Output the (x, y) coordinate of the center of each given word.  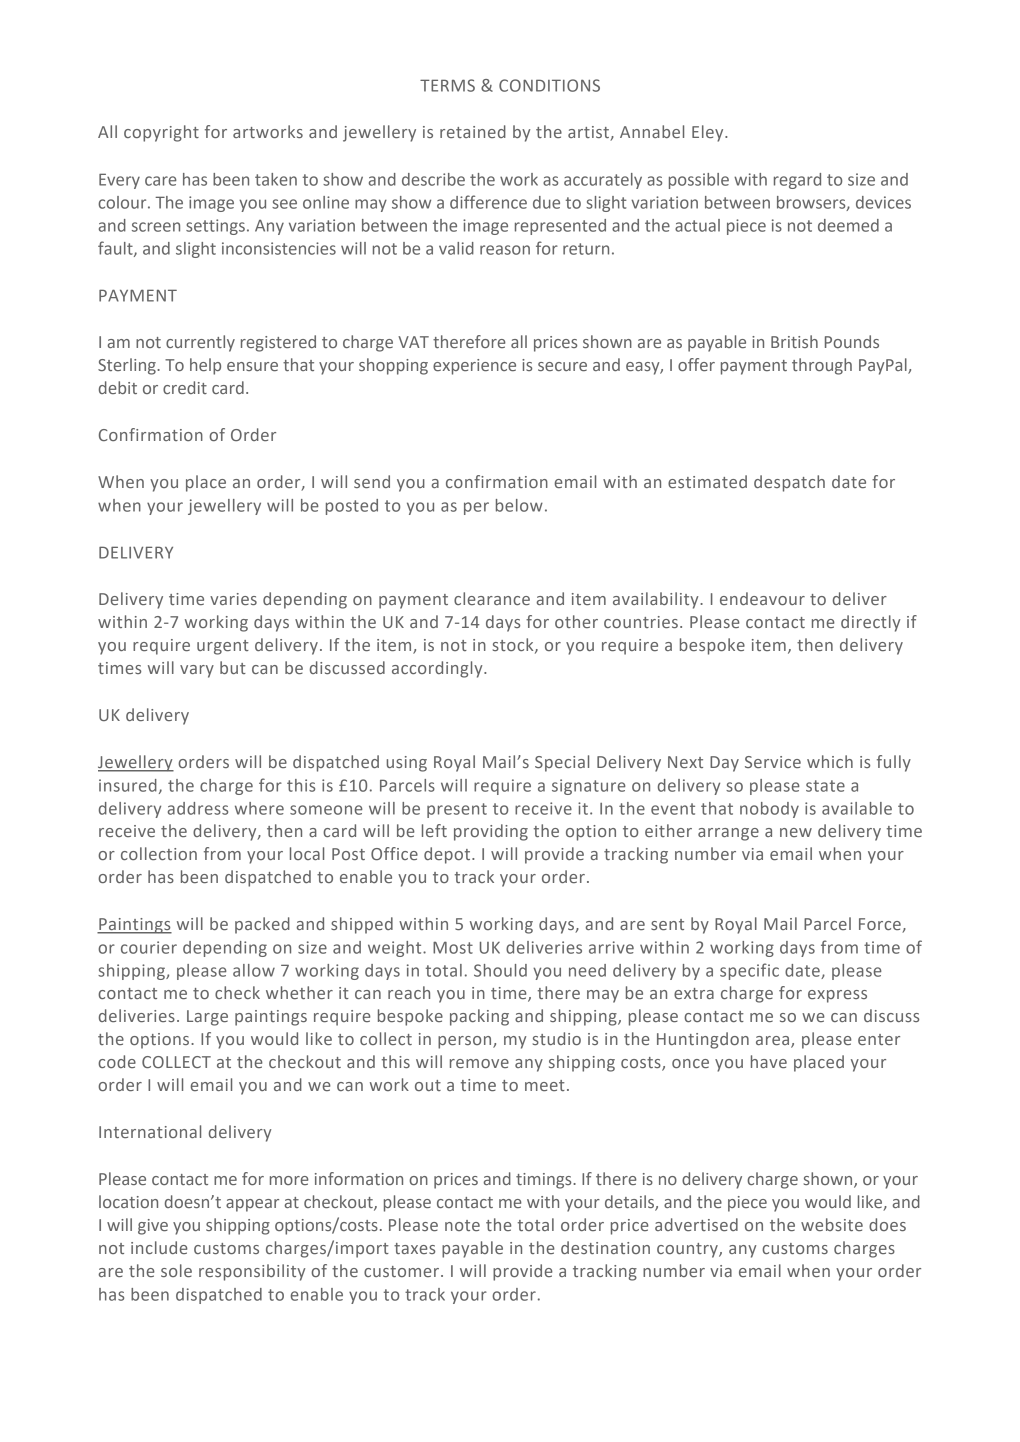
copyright (161, 133)
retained (473, 131)
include (159, 1247)
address (198, 808)
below (519, 505)
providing (491, 832)
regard (797, 181)
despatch (789, 483)
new (796, 832)
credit (185, 387)
